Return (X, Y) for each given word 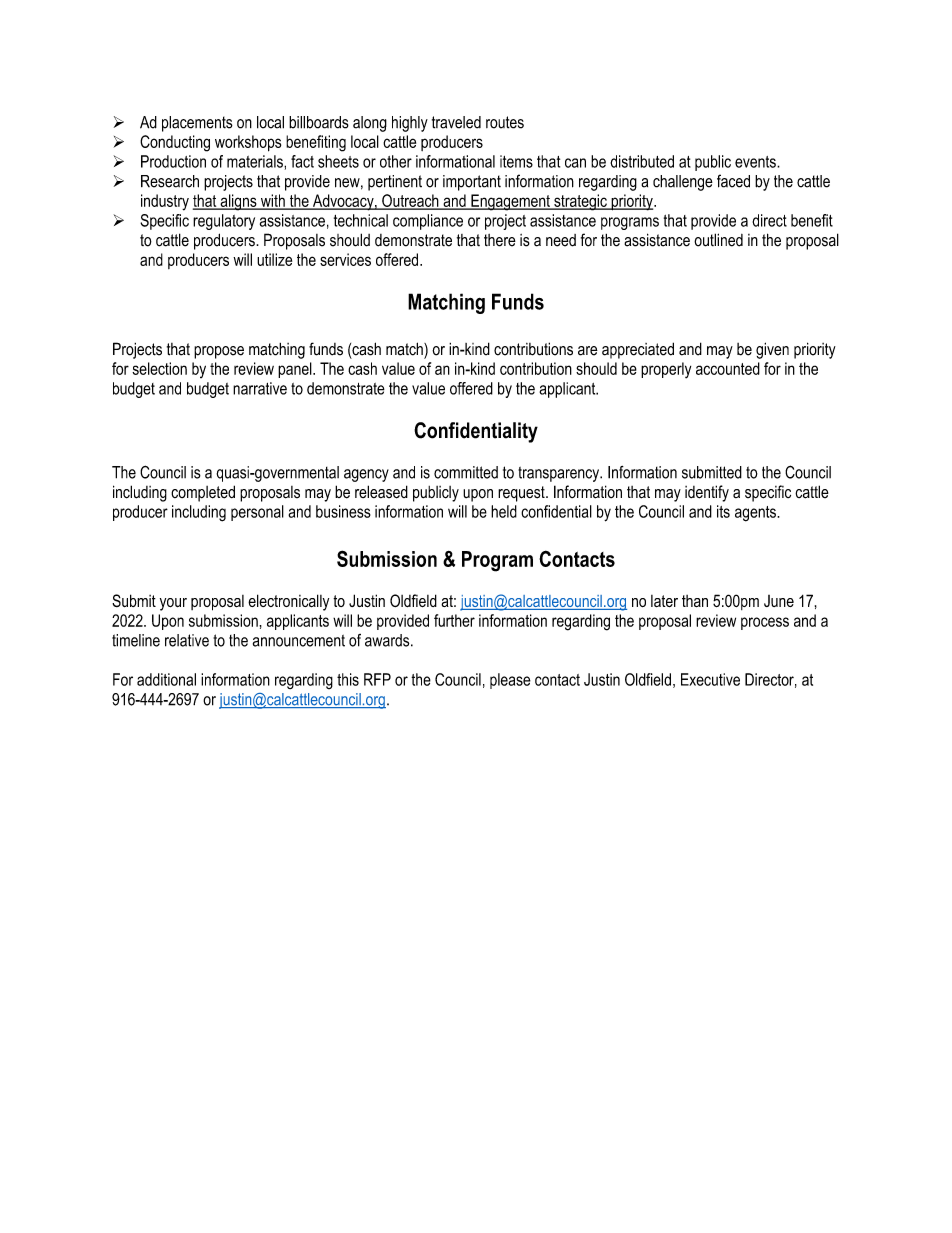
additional (166, 679)
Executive (710, 679)
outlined (718, 240)
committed (466, 472)
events (756, 162)
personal (257, 513)
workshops (248, 143)
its (723, 511)
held (504, 511)
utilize (274, 259)
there (500, 240)
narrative (260, 388)
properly (666, 370)
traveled (456, 122)
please (510, 681)
